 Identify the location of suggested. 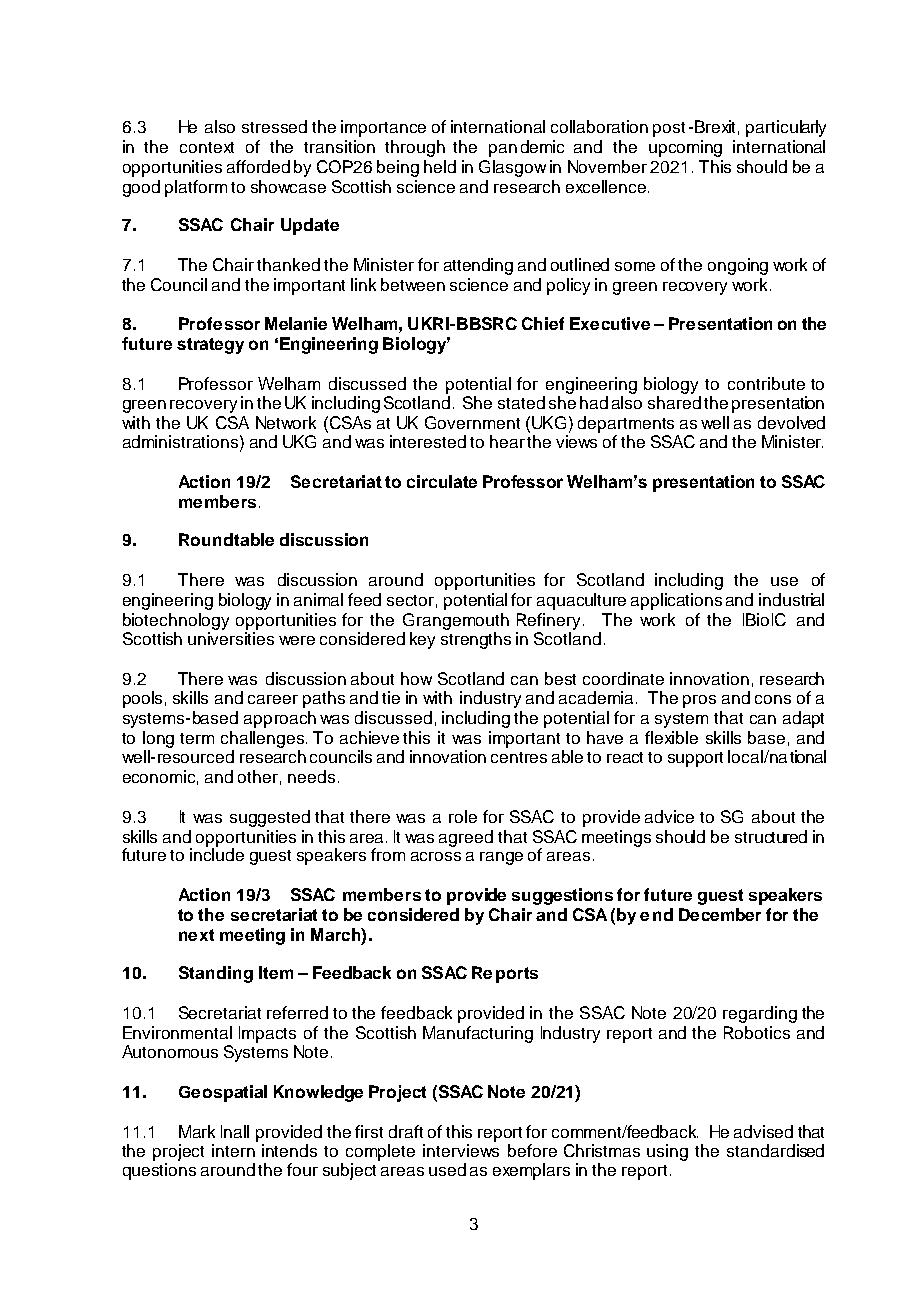
(270, 818).
